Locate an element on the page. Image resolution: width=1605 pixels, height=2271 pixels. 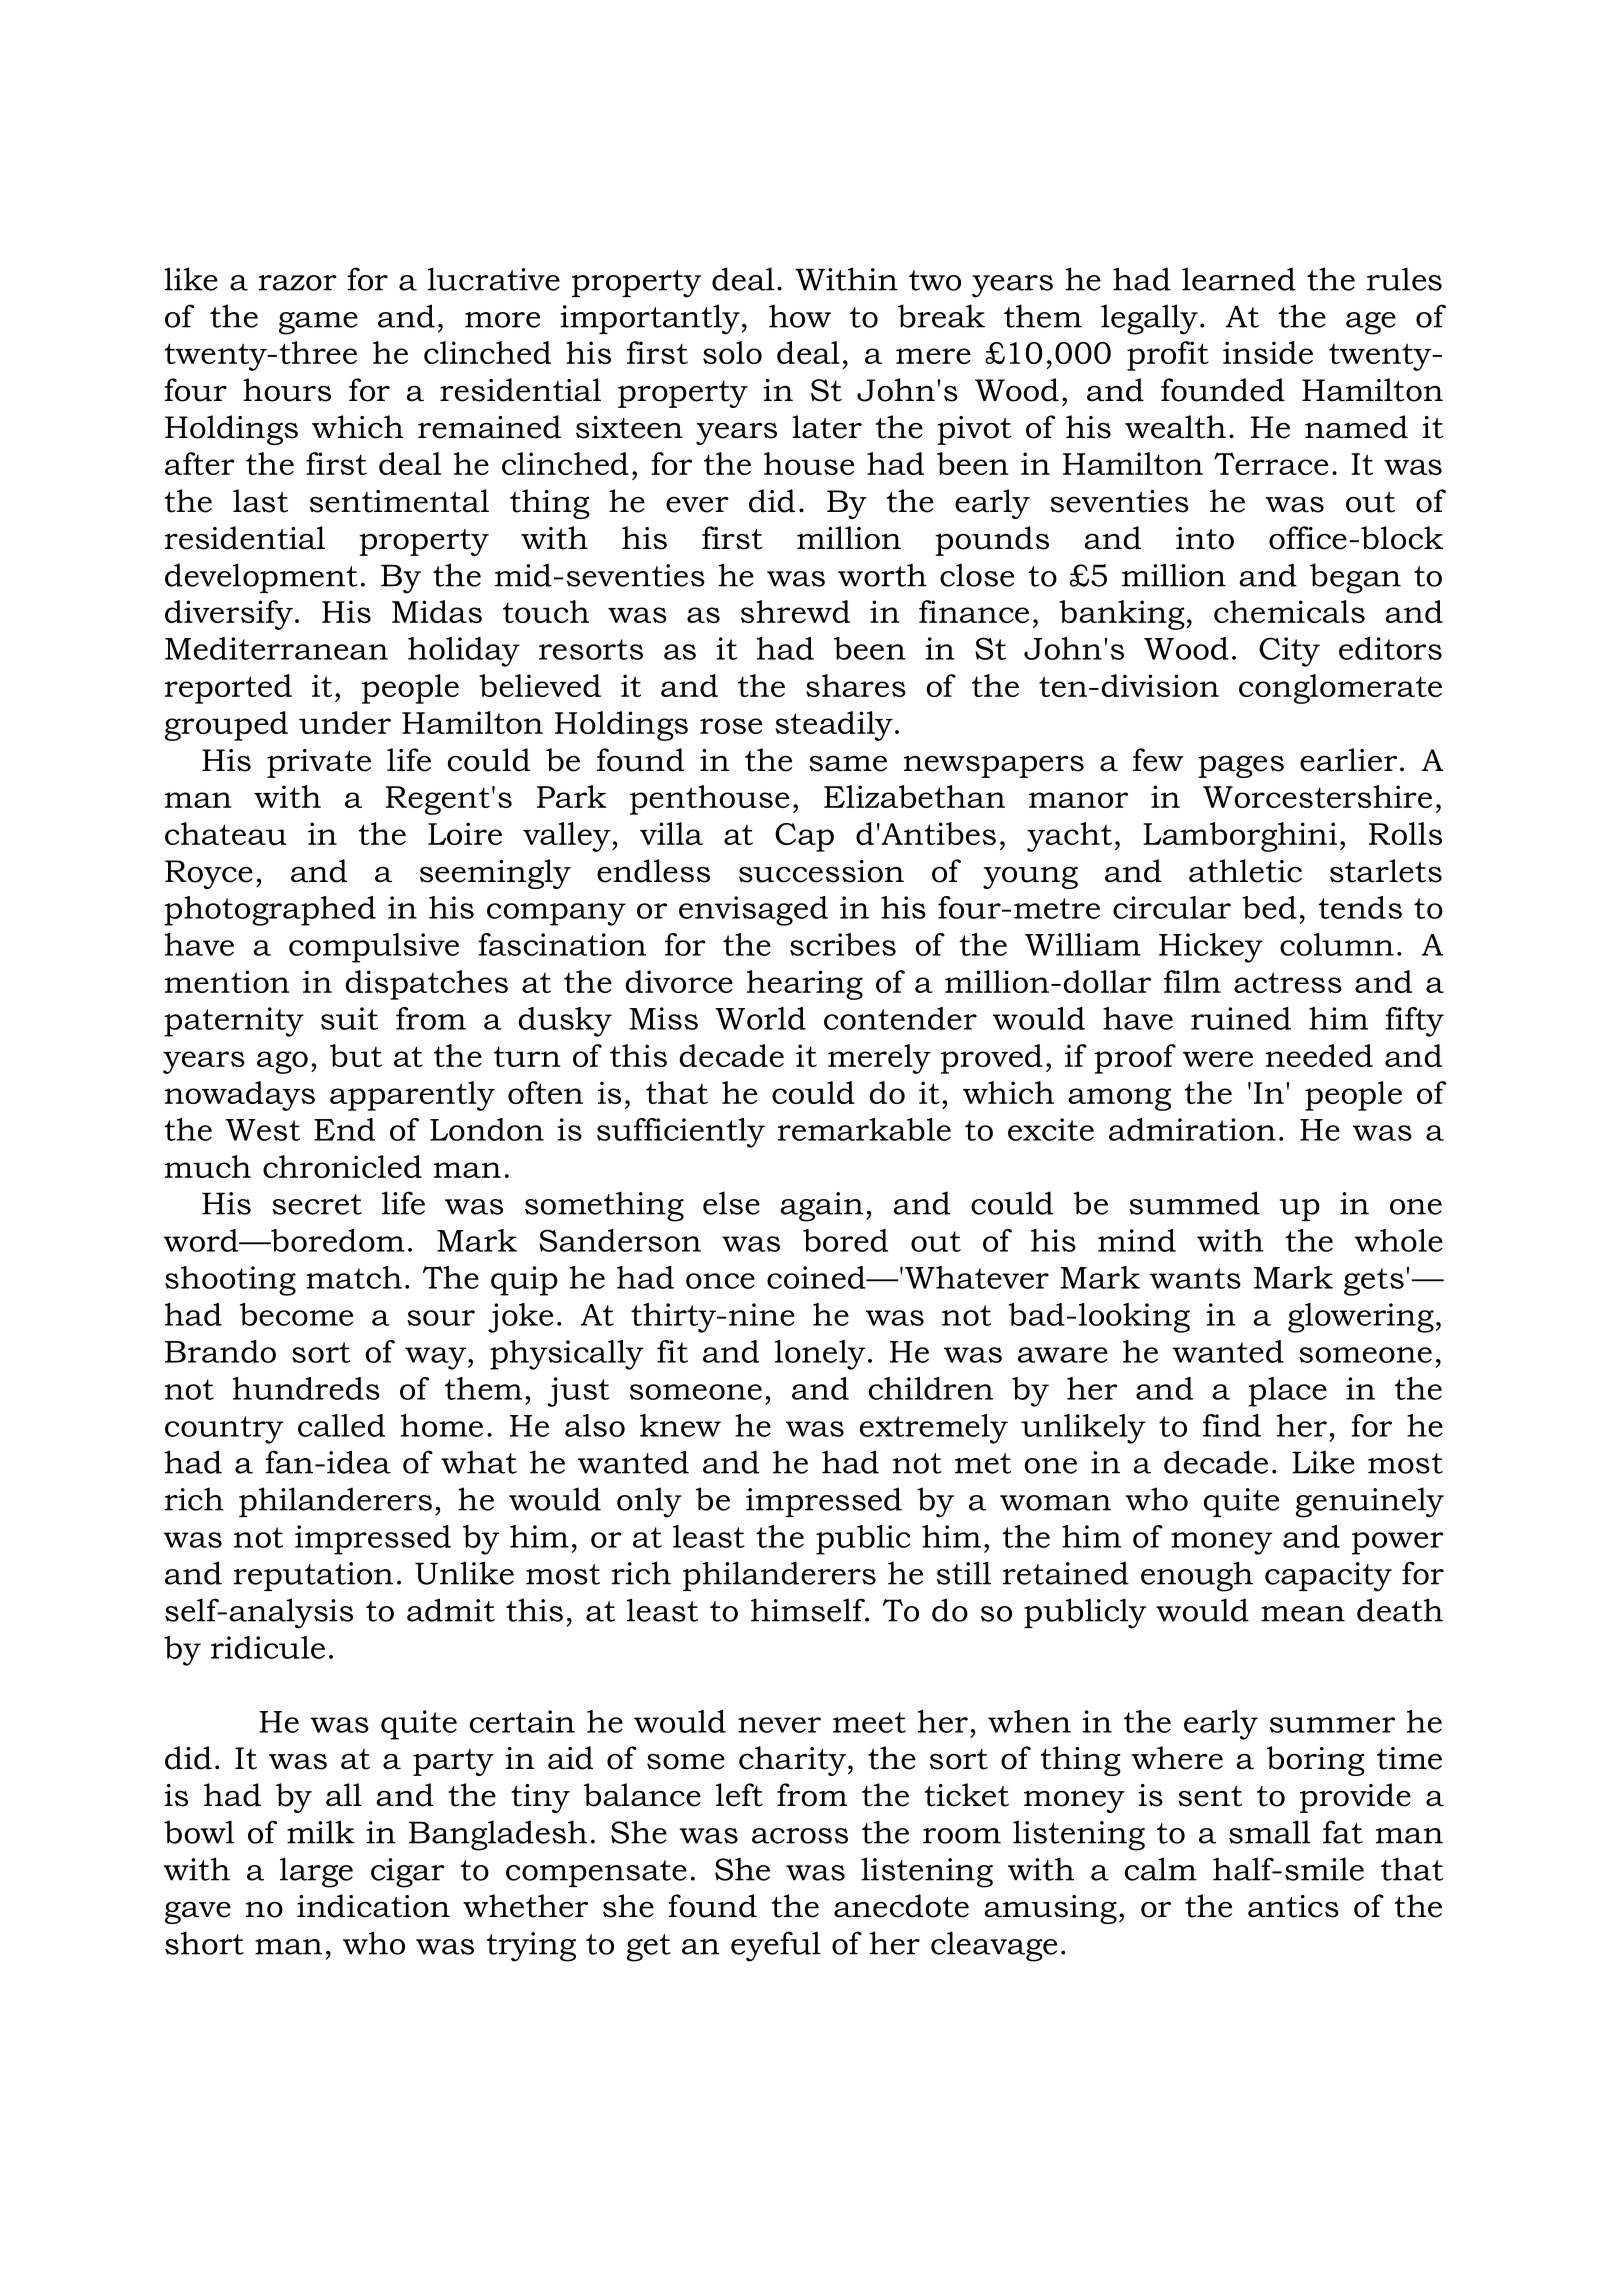
genuinely is located at coordinates (1370, 1502).
